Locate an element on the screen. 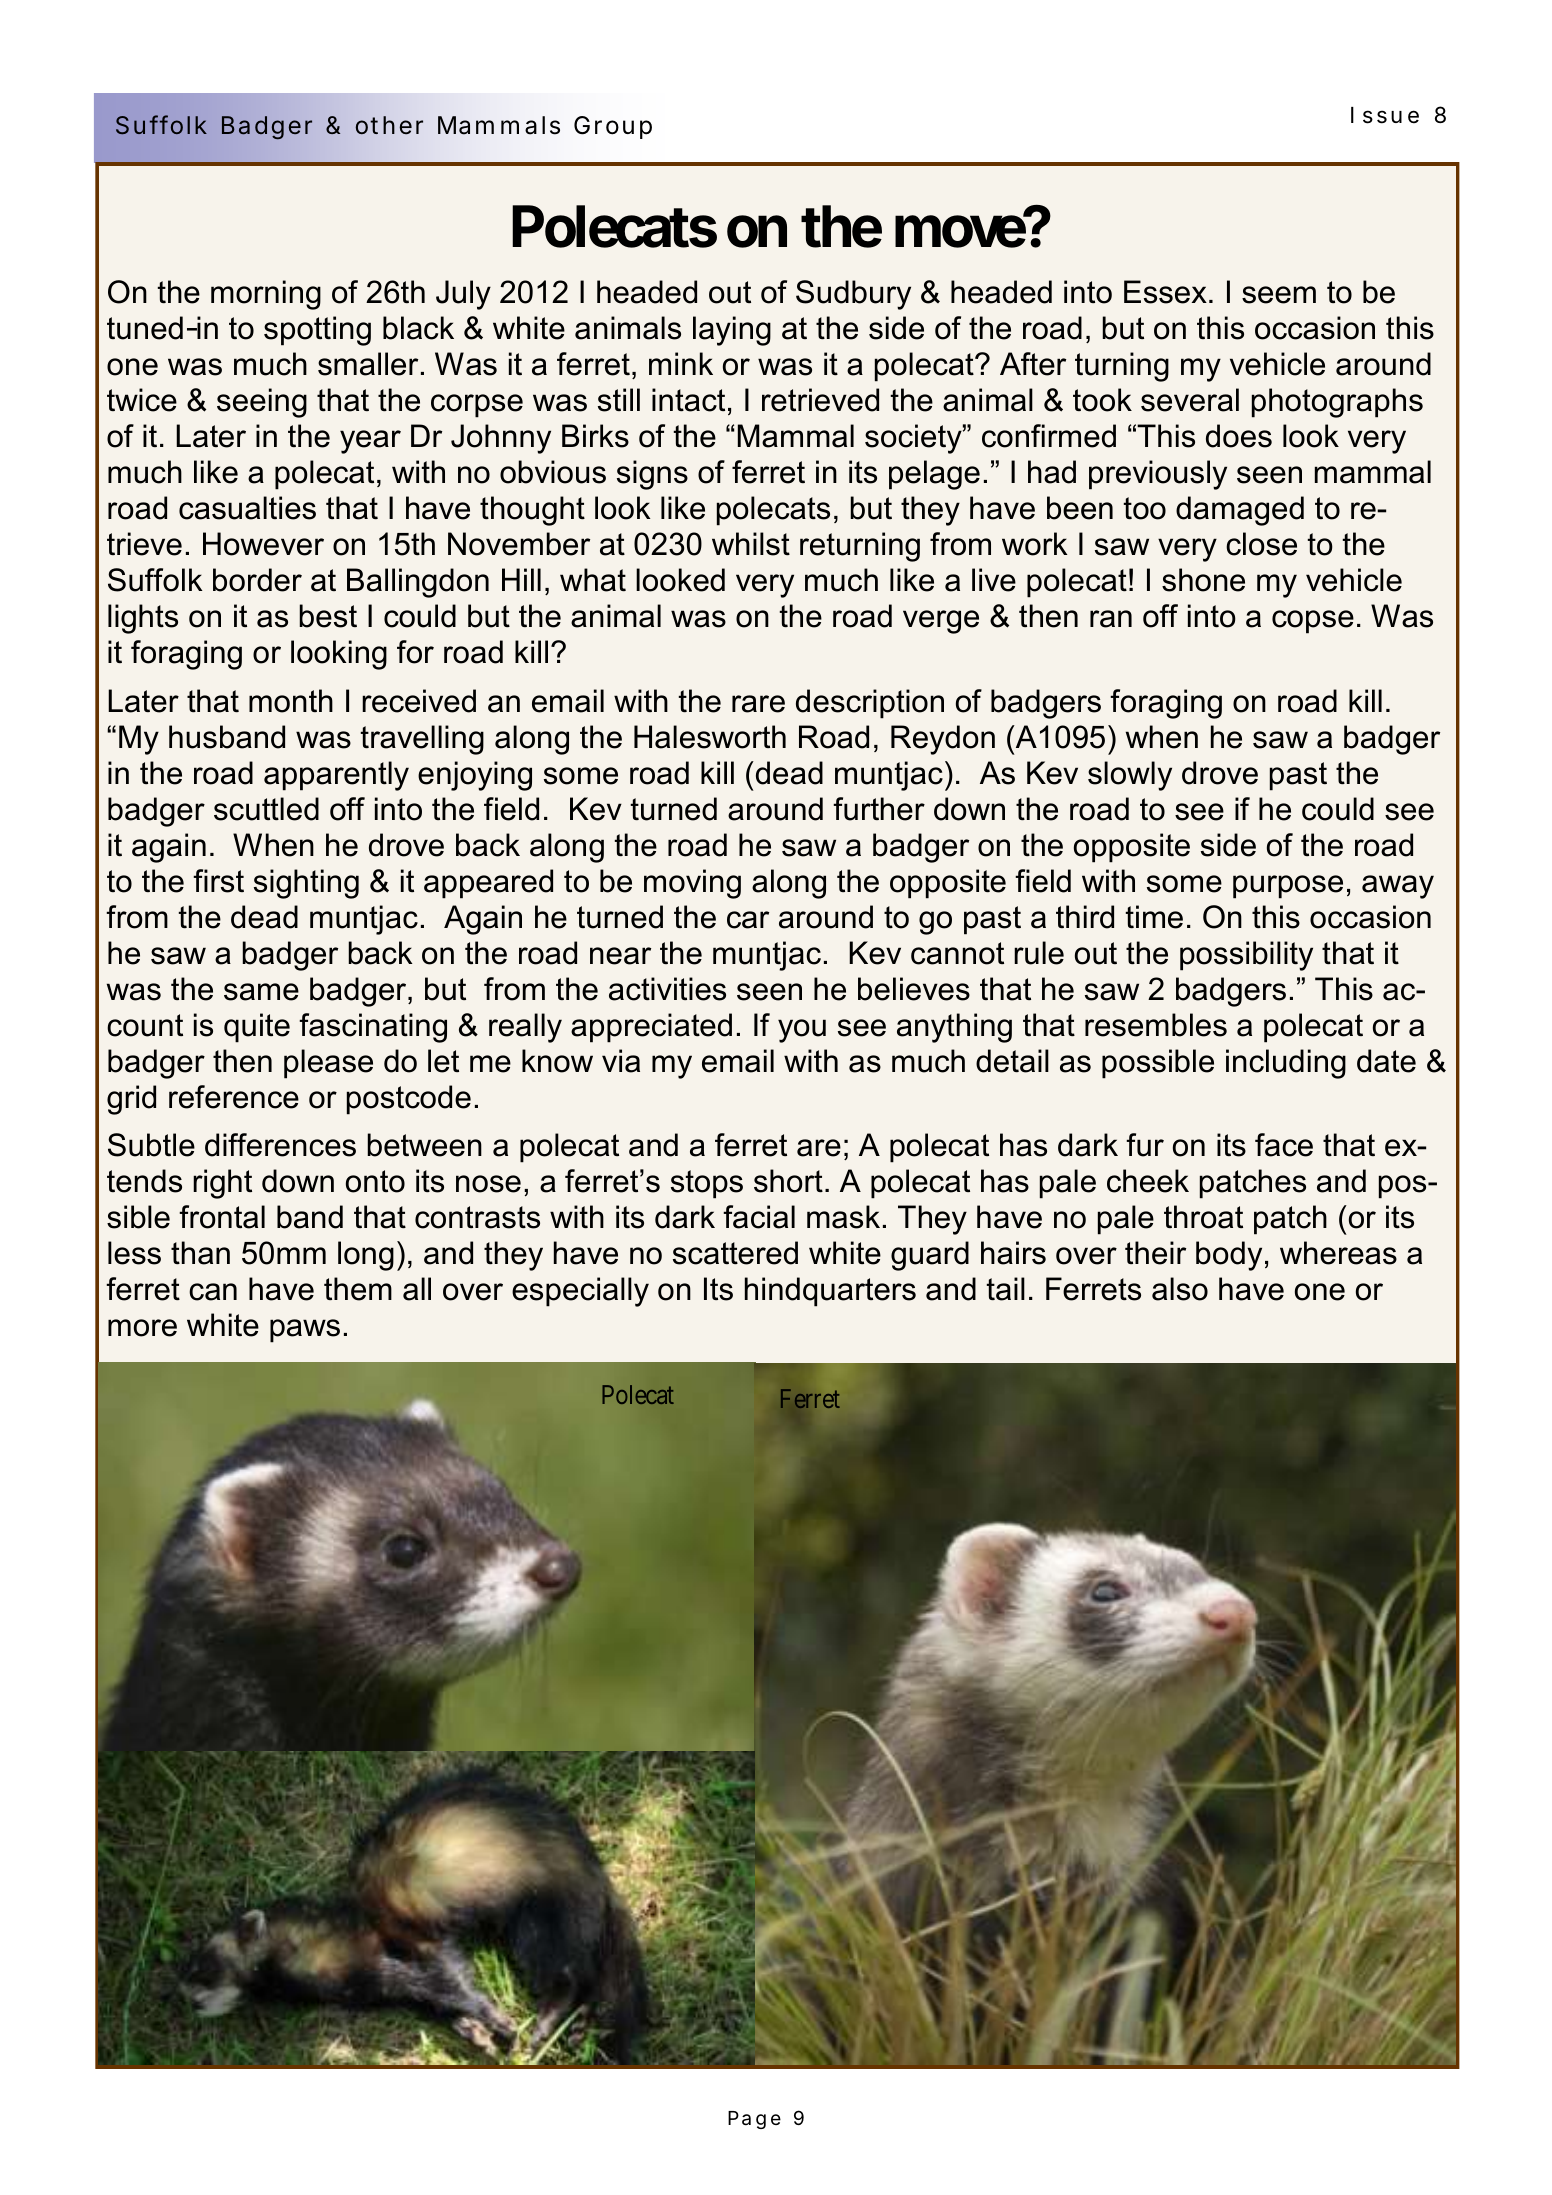 The width and height of the screenshot is (1552, 2195). also is located at coordinates (1180, 1289).
